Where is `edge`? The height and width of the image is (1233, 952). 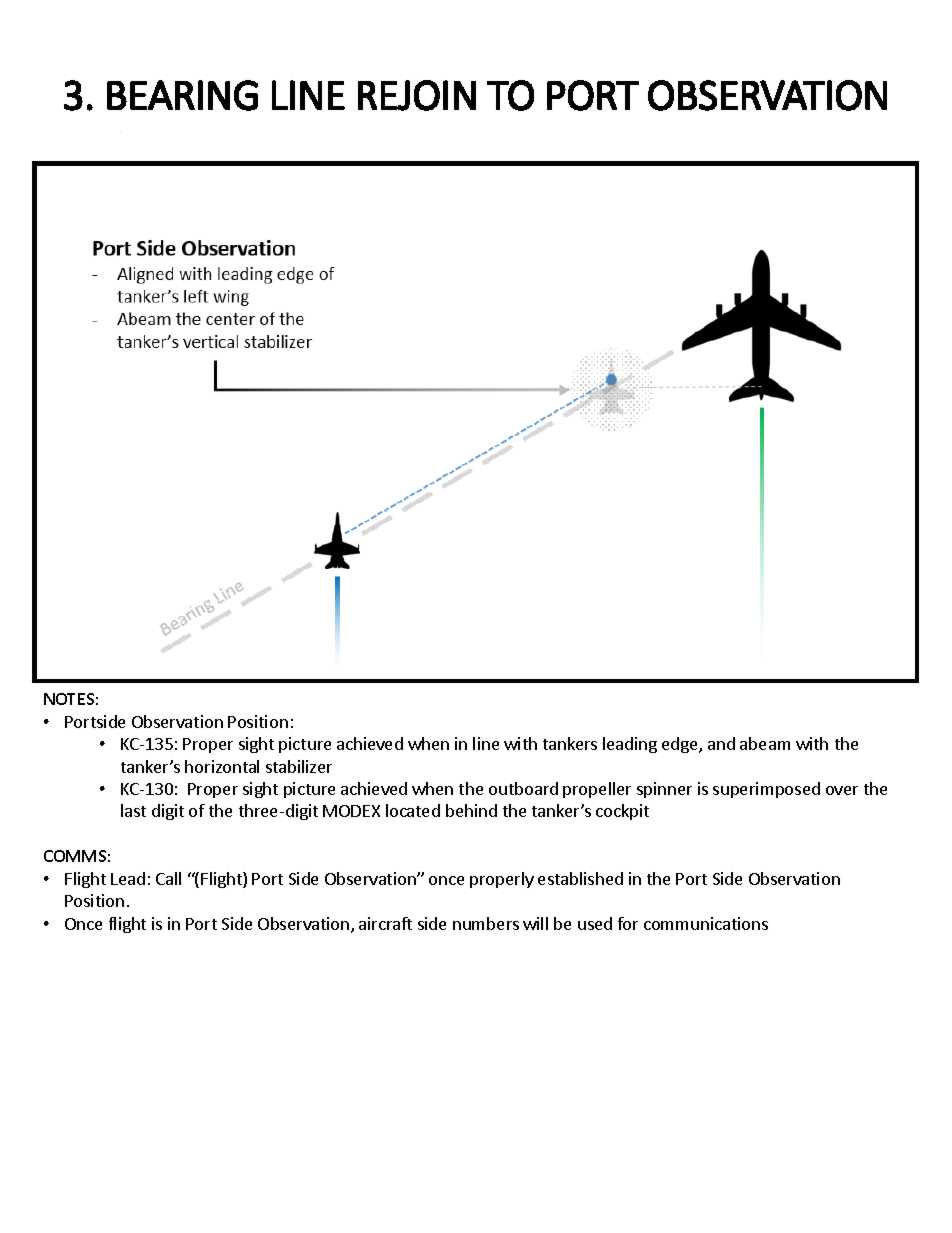 edge is located at coordinates (681, 745).
